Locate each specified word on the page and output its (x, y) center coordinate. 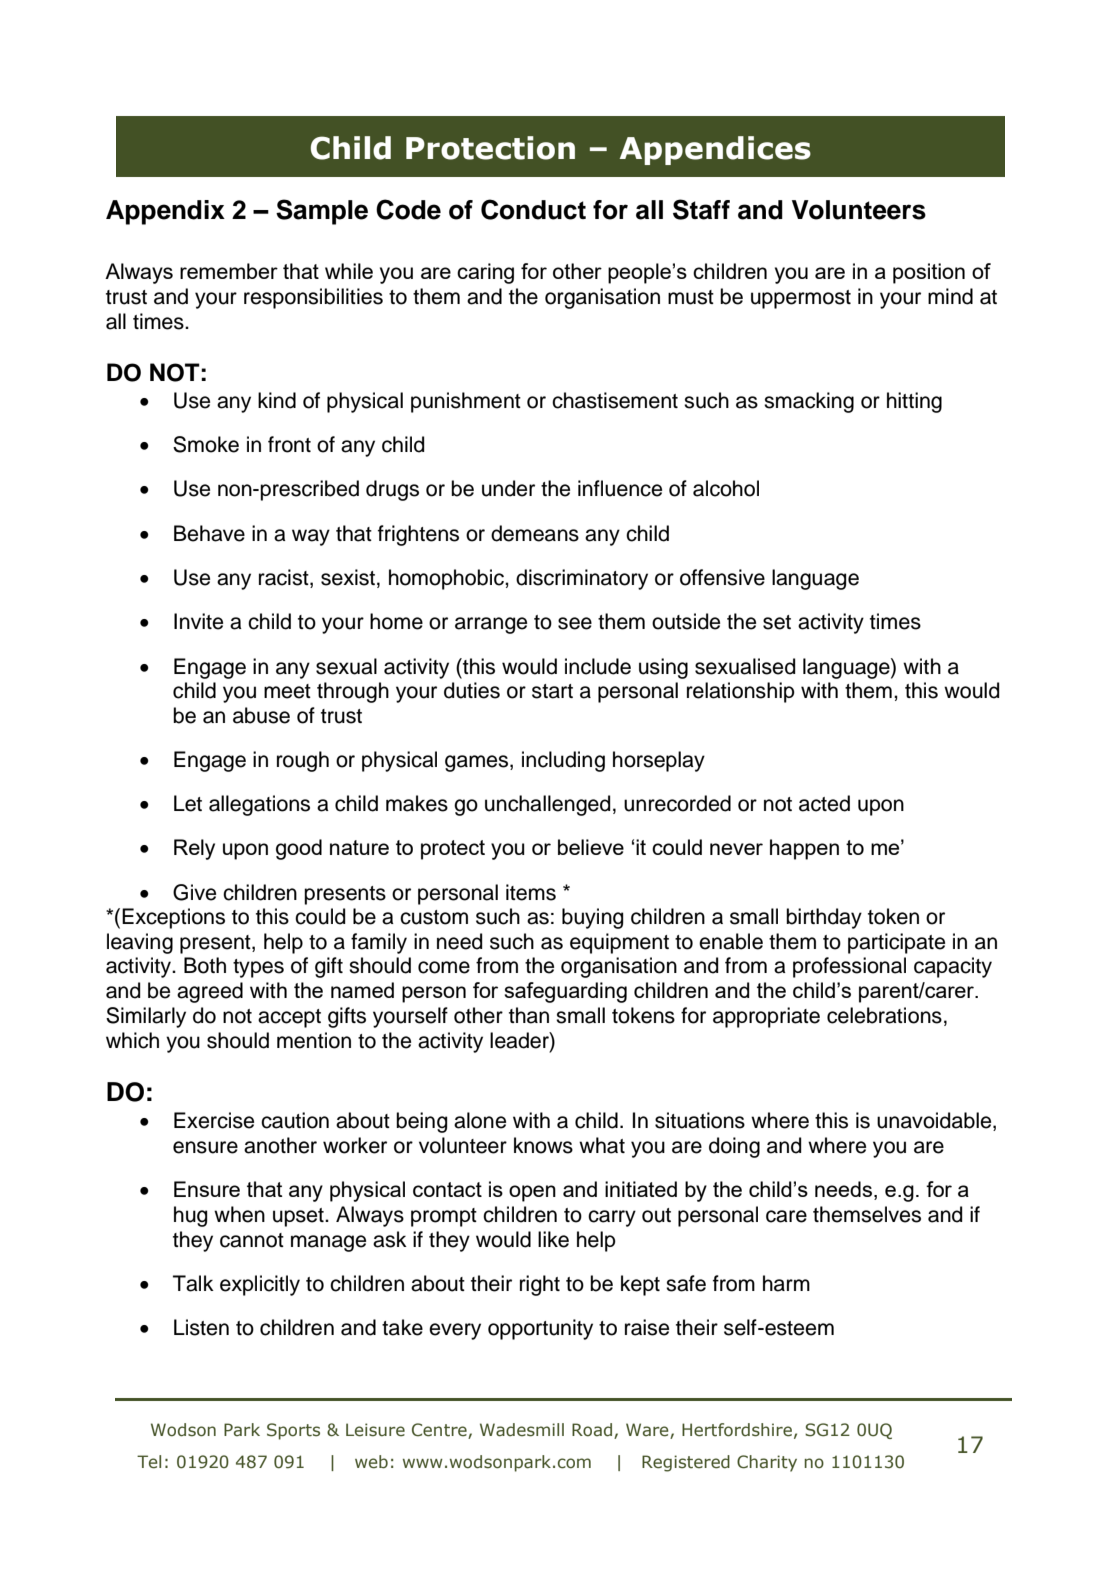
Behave (209, 533)
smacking (809, 402)
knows (543, 1145)
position (929, 273)
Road (592, 1430)
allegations (259, 805)
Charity (767, 1463)
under (508, 488)
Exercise (214, 1120)
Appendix (165, 212)
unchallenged (547, 805)
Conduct (533, 209)
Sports (293, 1431)
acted (824, 803)
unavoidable (935, 1121)
